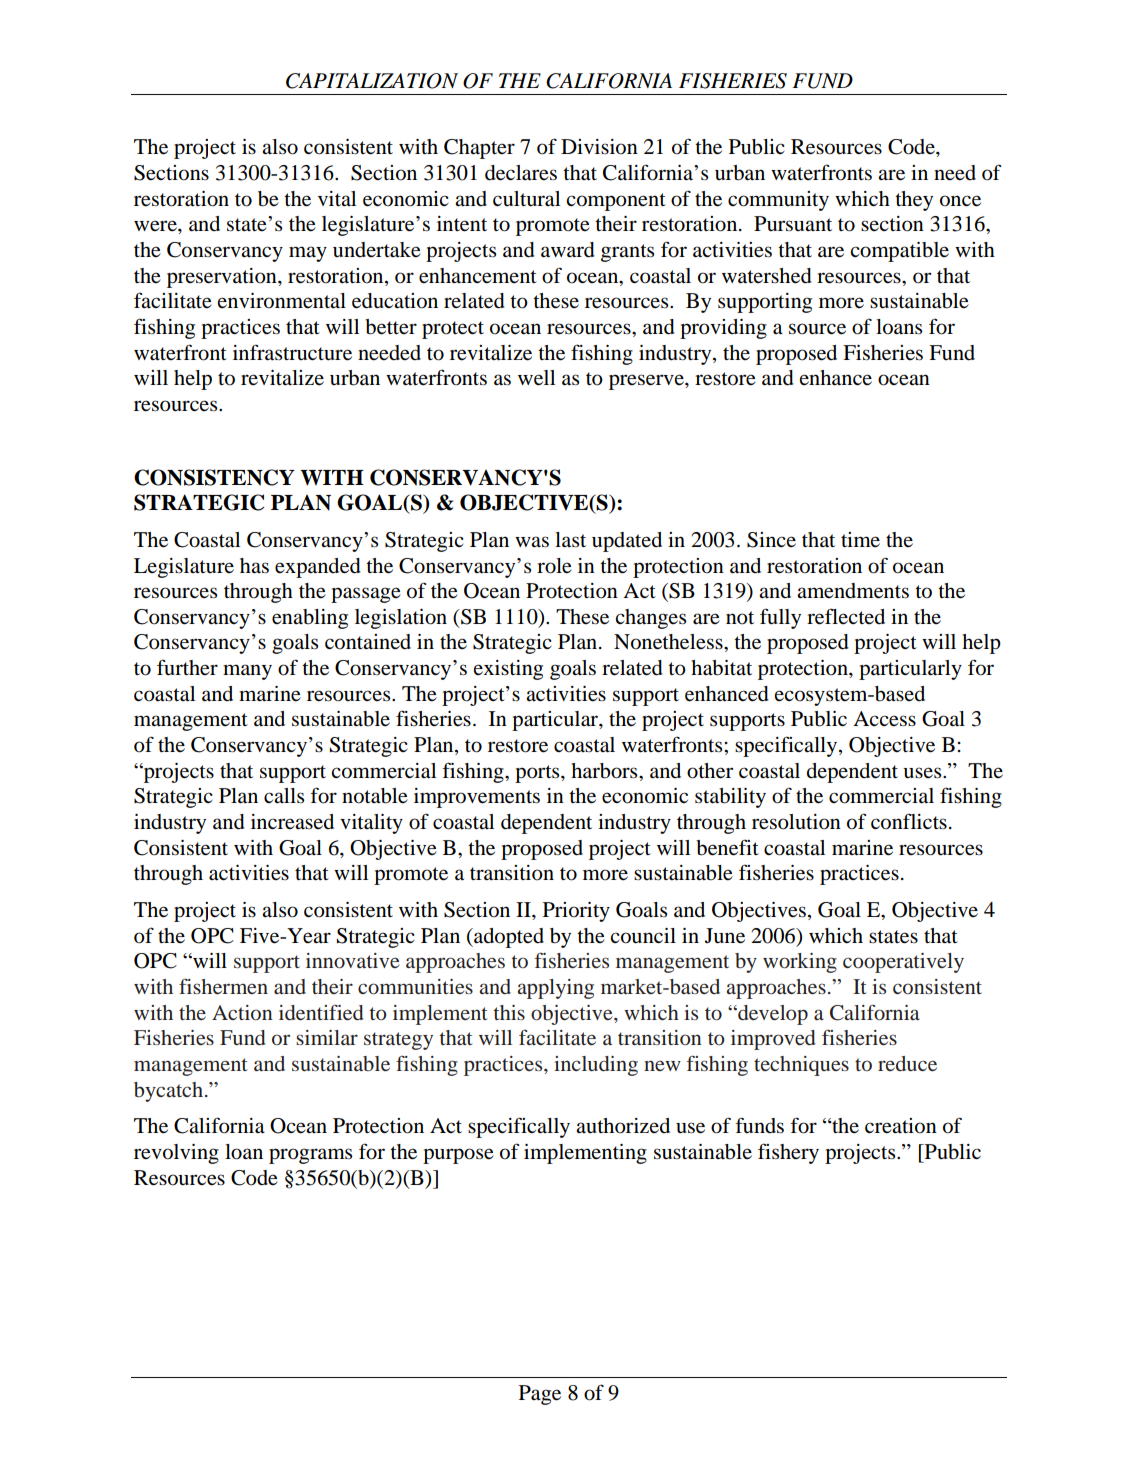 This screenshot has height=1472, width=1138. Describe the element at coordinates (599, 147) in the screenshot. I see `Division` at that location.
